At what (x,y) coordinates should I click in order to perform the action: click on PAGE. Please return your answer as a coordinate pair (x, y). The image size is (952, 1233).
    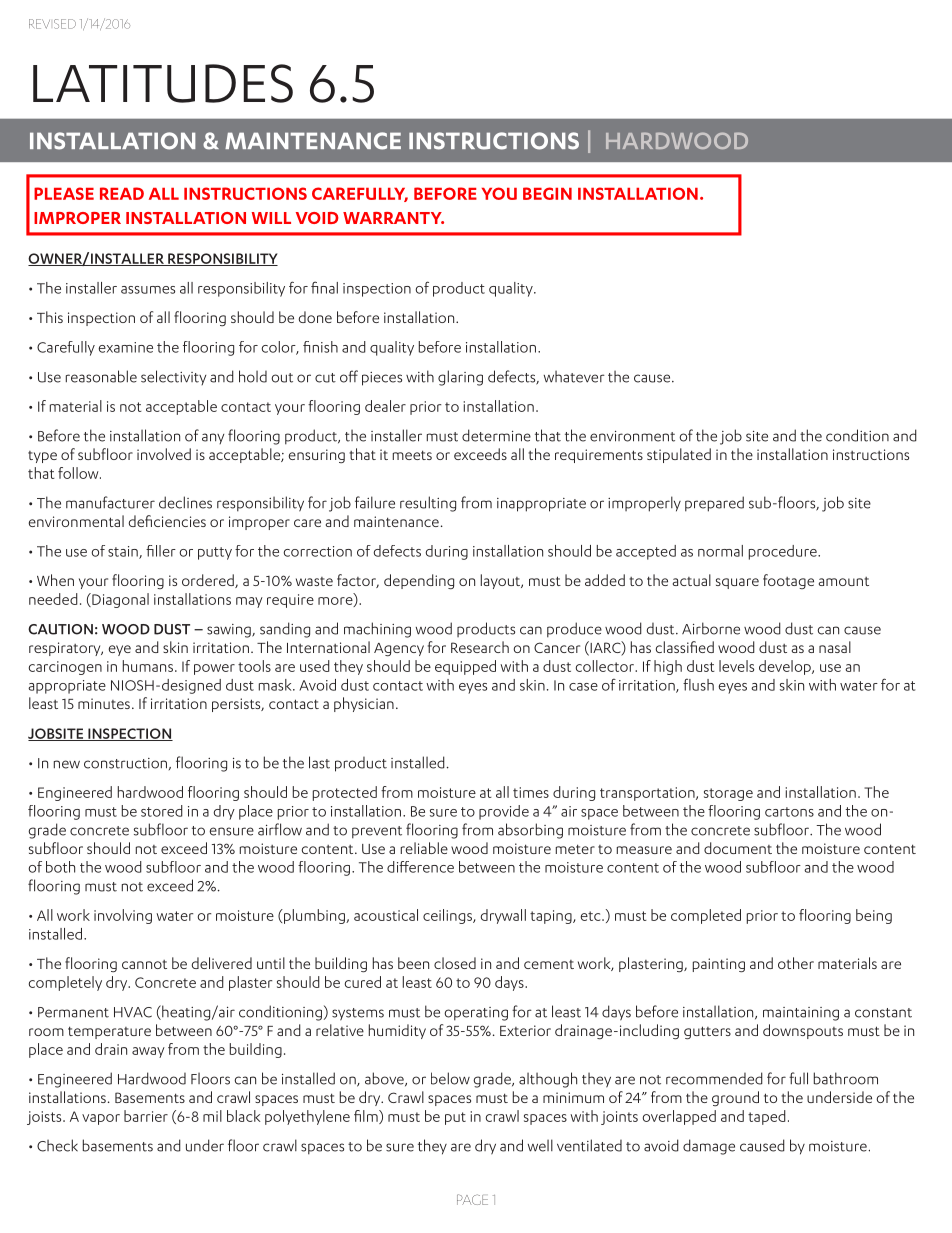
    Looking at the image, I should click on (472, 1199).
